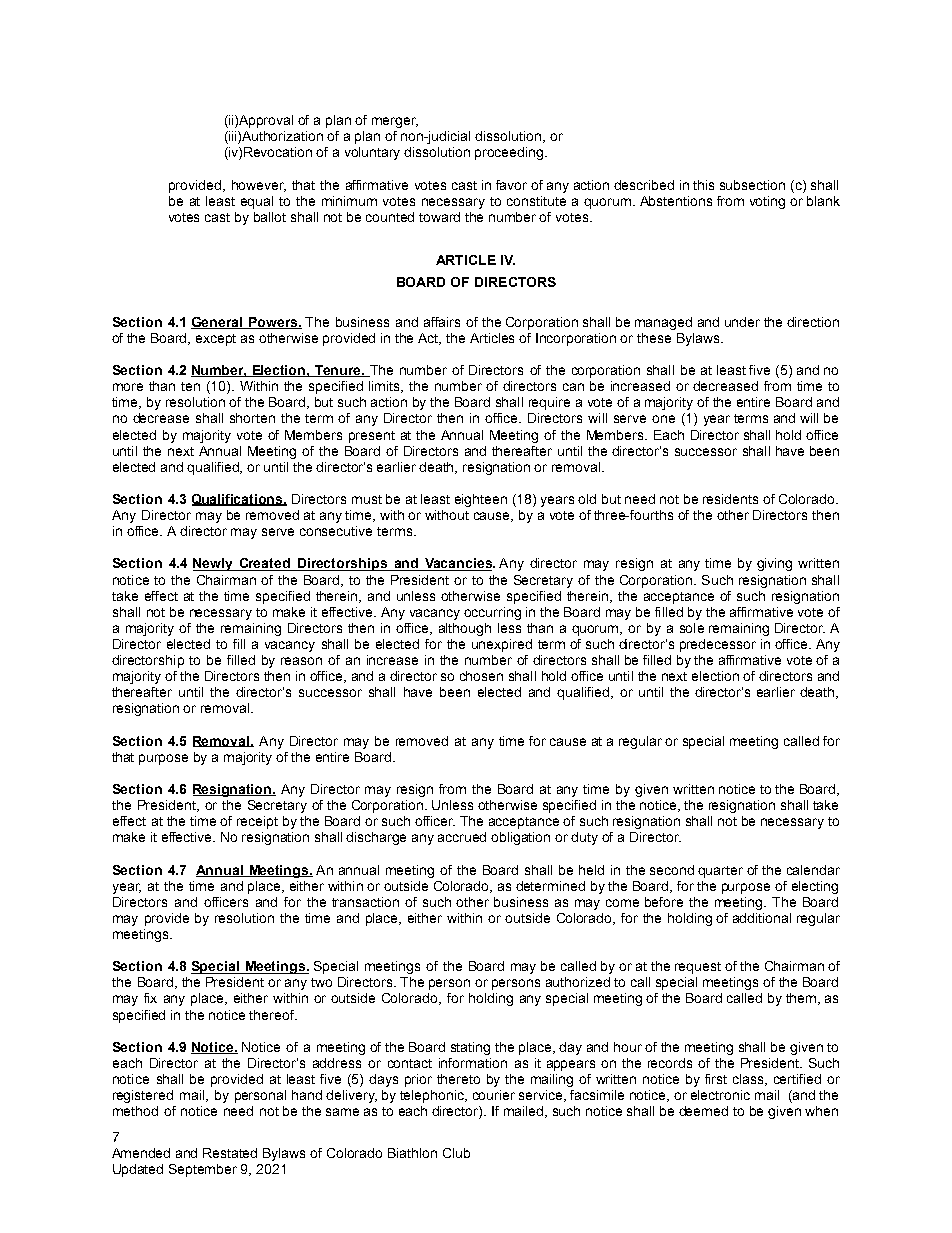 The height and width of the document is (1233, 952). Describe the element at coordinates (481, 500) in the document. I see `eighteen` at that location.
